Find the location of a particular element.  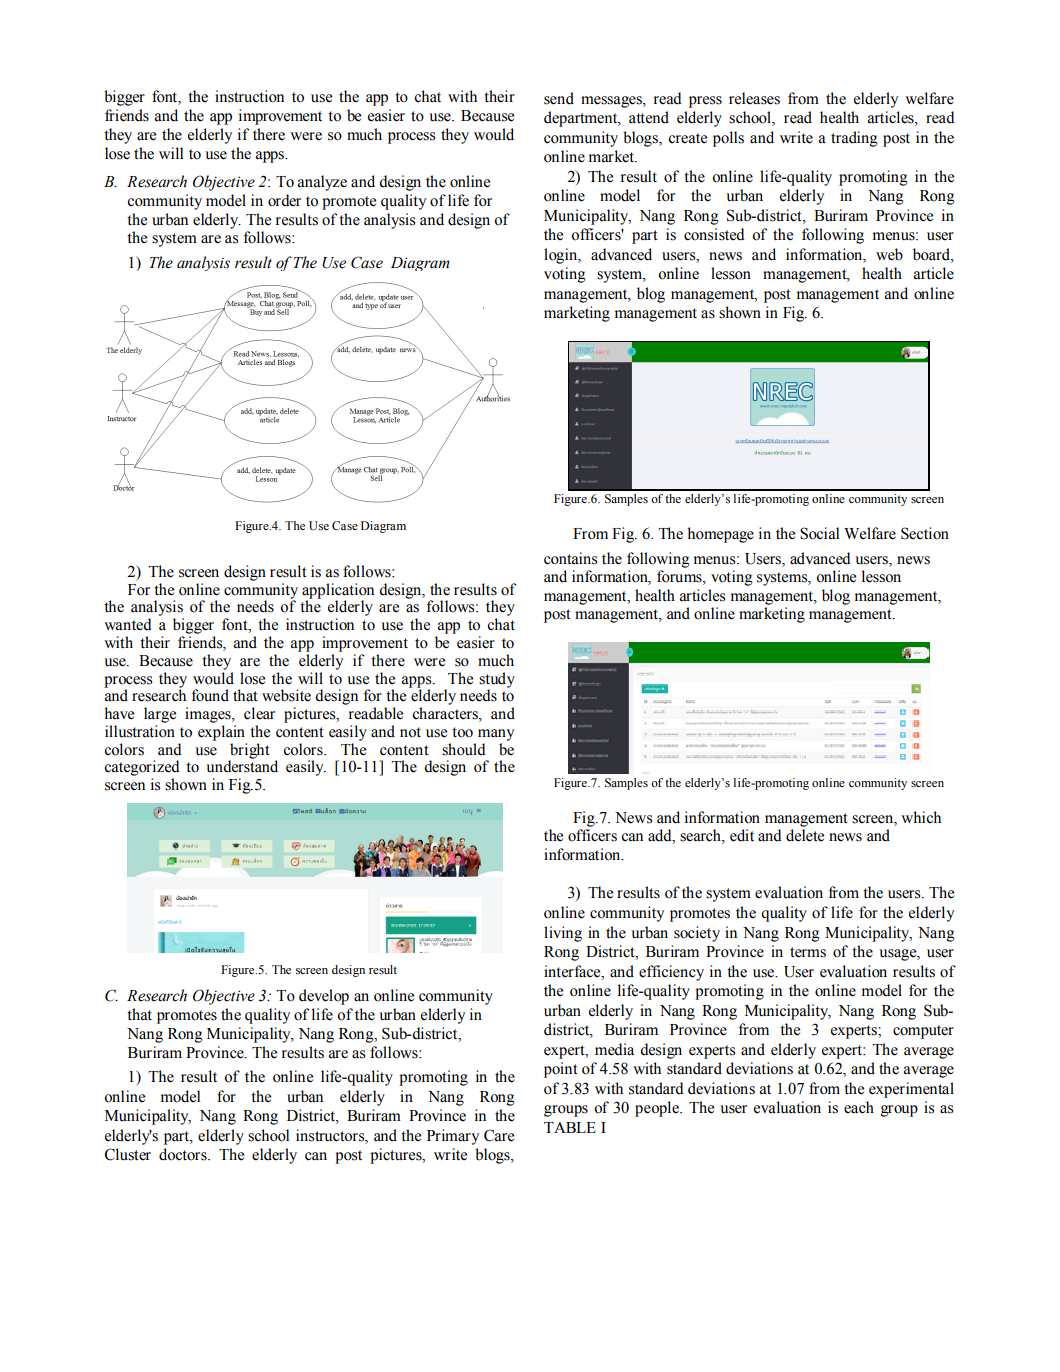

send is located at coordinates (559, 98).
